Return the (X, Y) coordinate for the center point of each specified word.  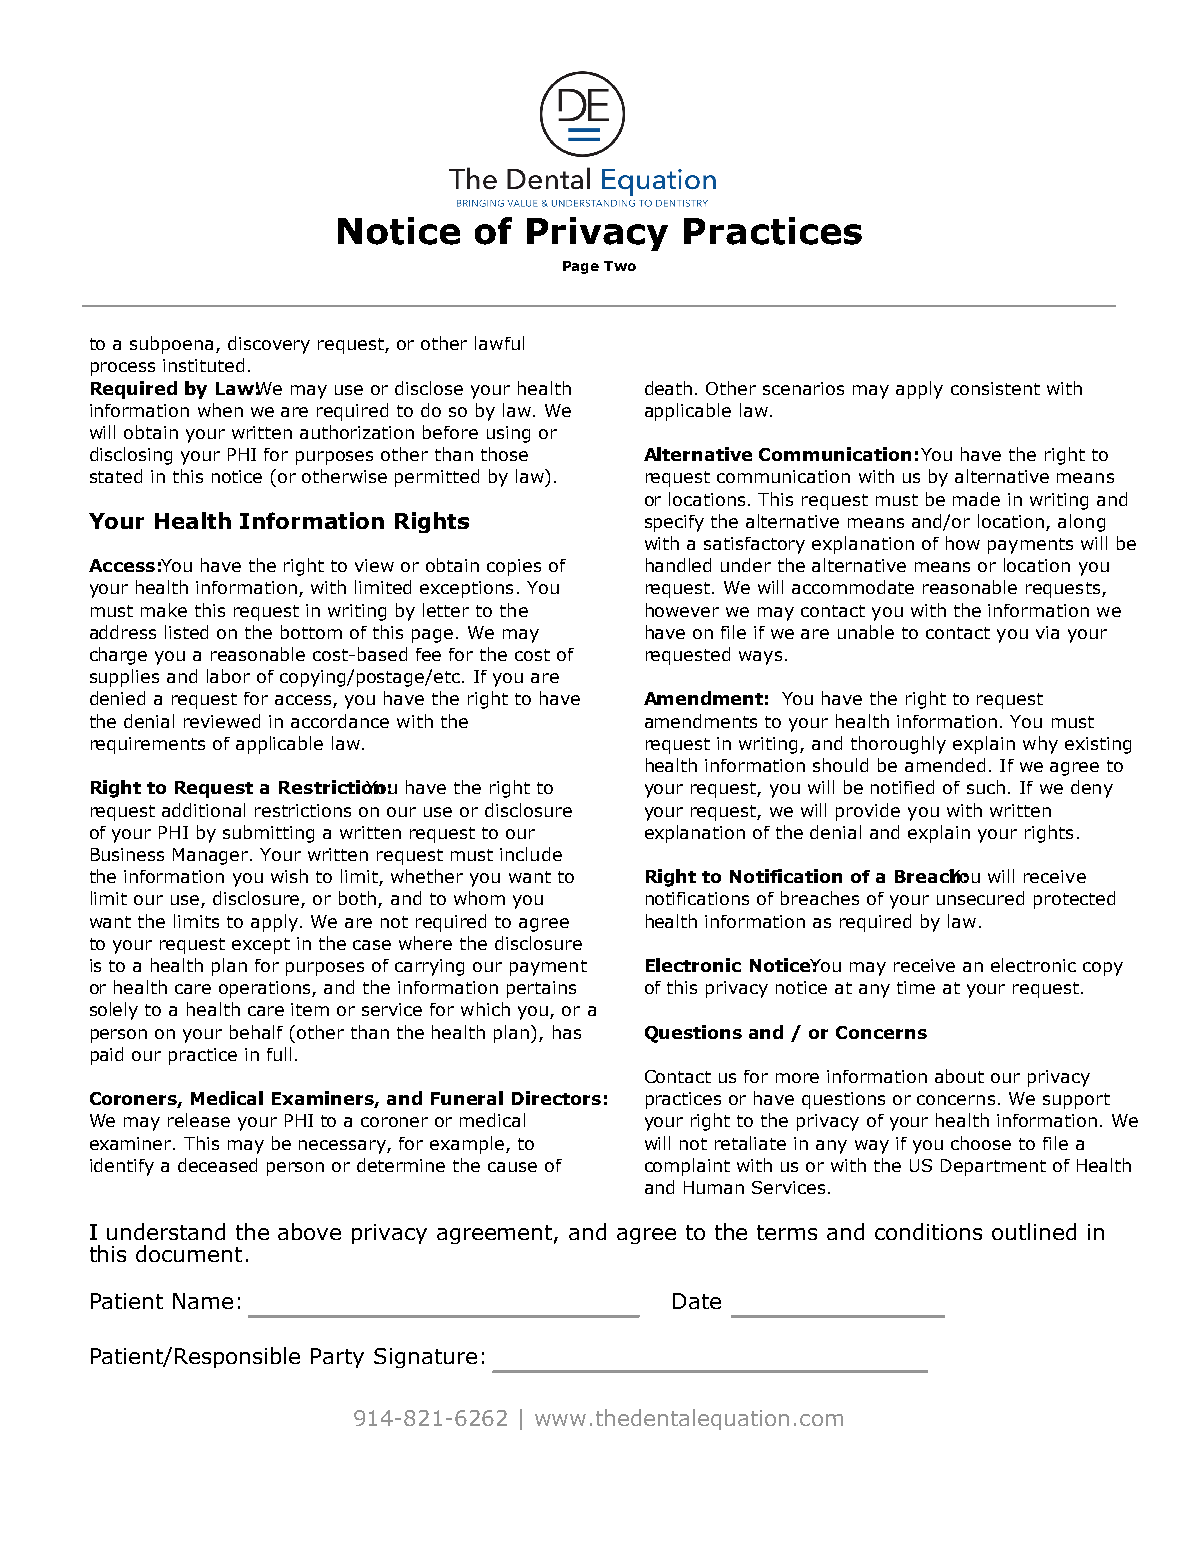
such (986, 787)
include (531, 854)
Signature (425, 1358)
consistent (995, 388)
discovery (269, 345)
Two (620, 266)
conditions (928, 1231)
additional (203, 810)
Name (203, 1301)
